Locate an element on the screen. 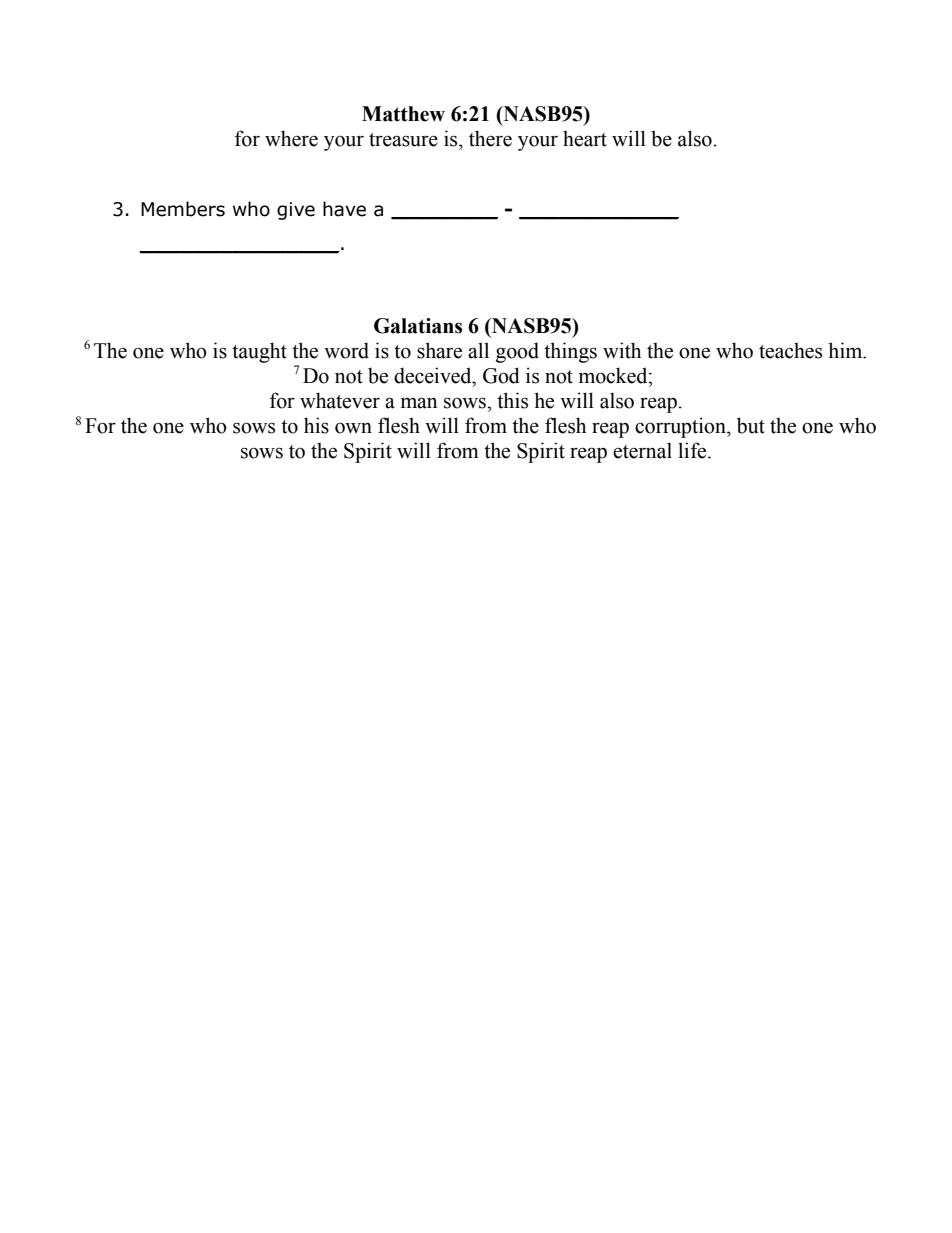  where is located at coordinates (291, 138).
